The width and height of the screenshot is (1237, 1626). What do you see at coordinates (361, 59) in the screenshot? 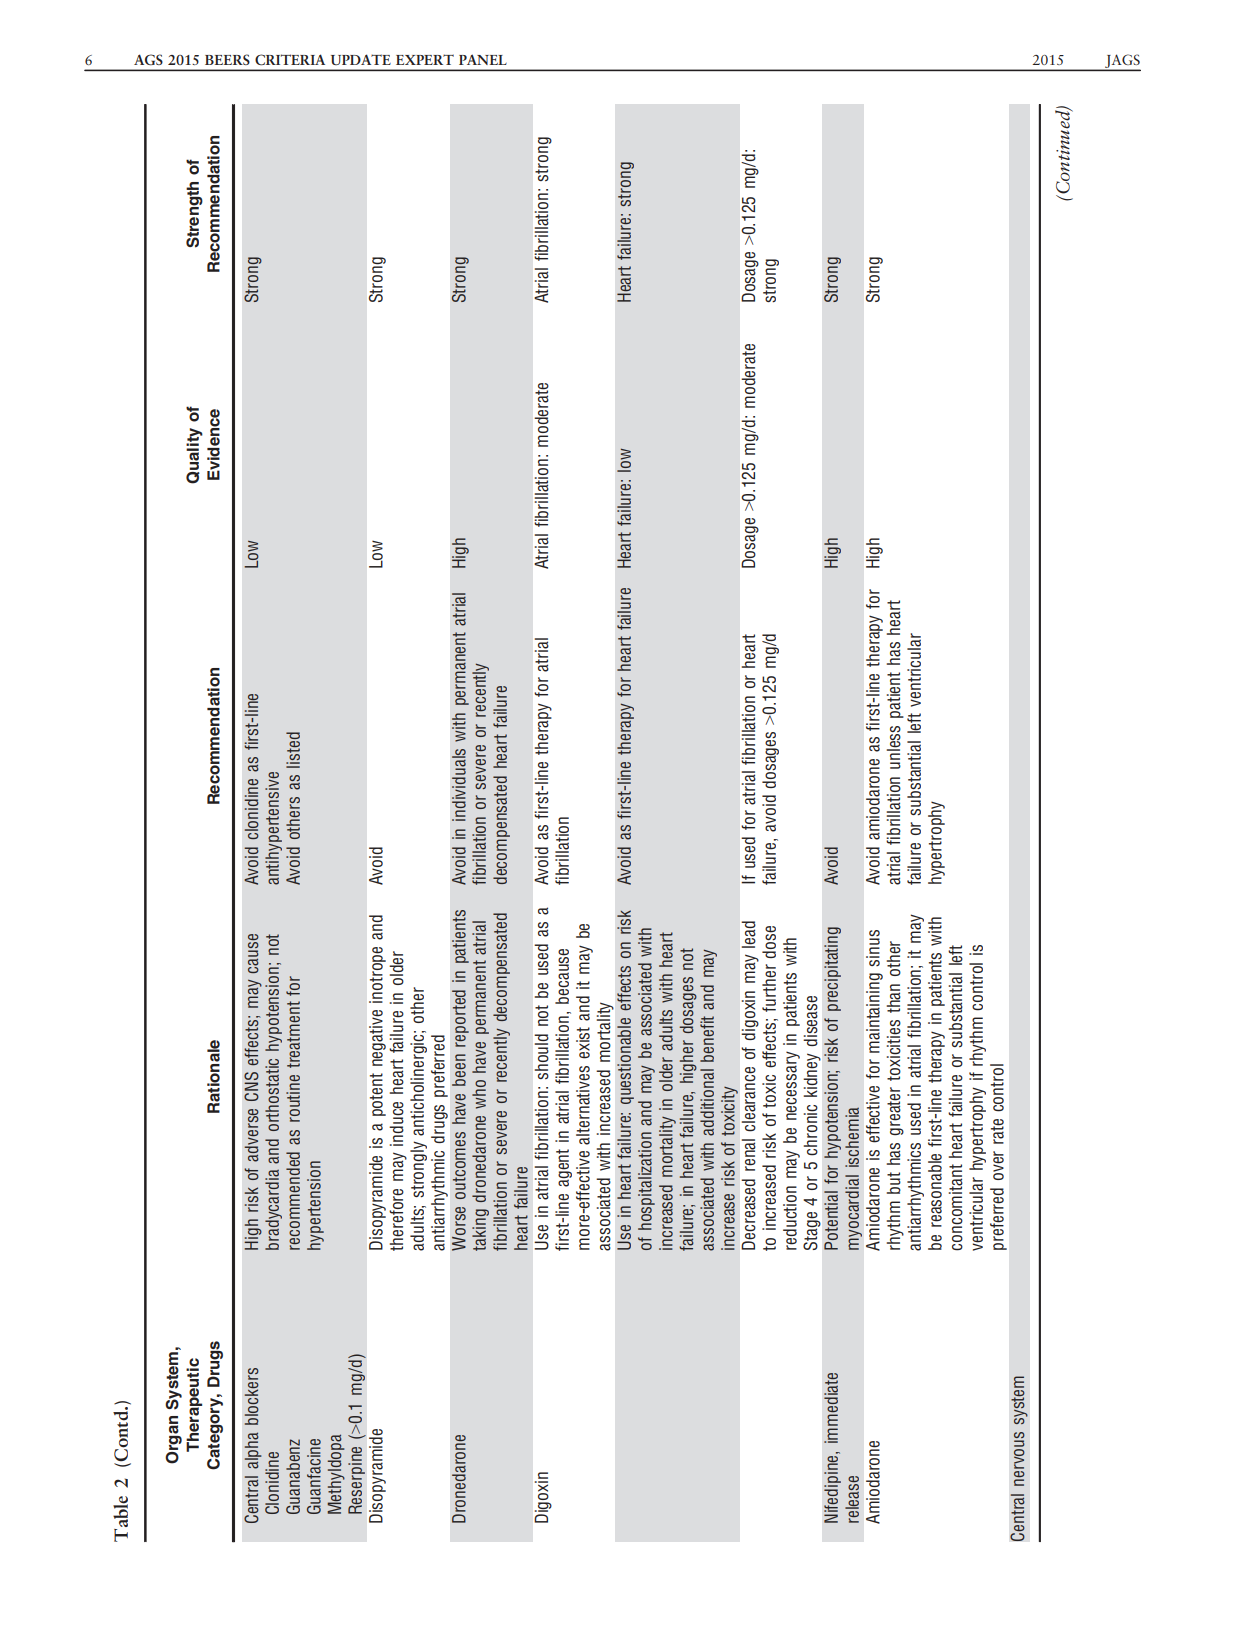
I see `UPDATE` at bounding box center [361, 59].
